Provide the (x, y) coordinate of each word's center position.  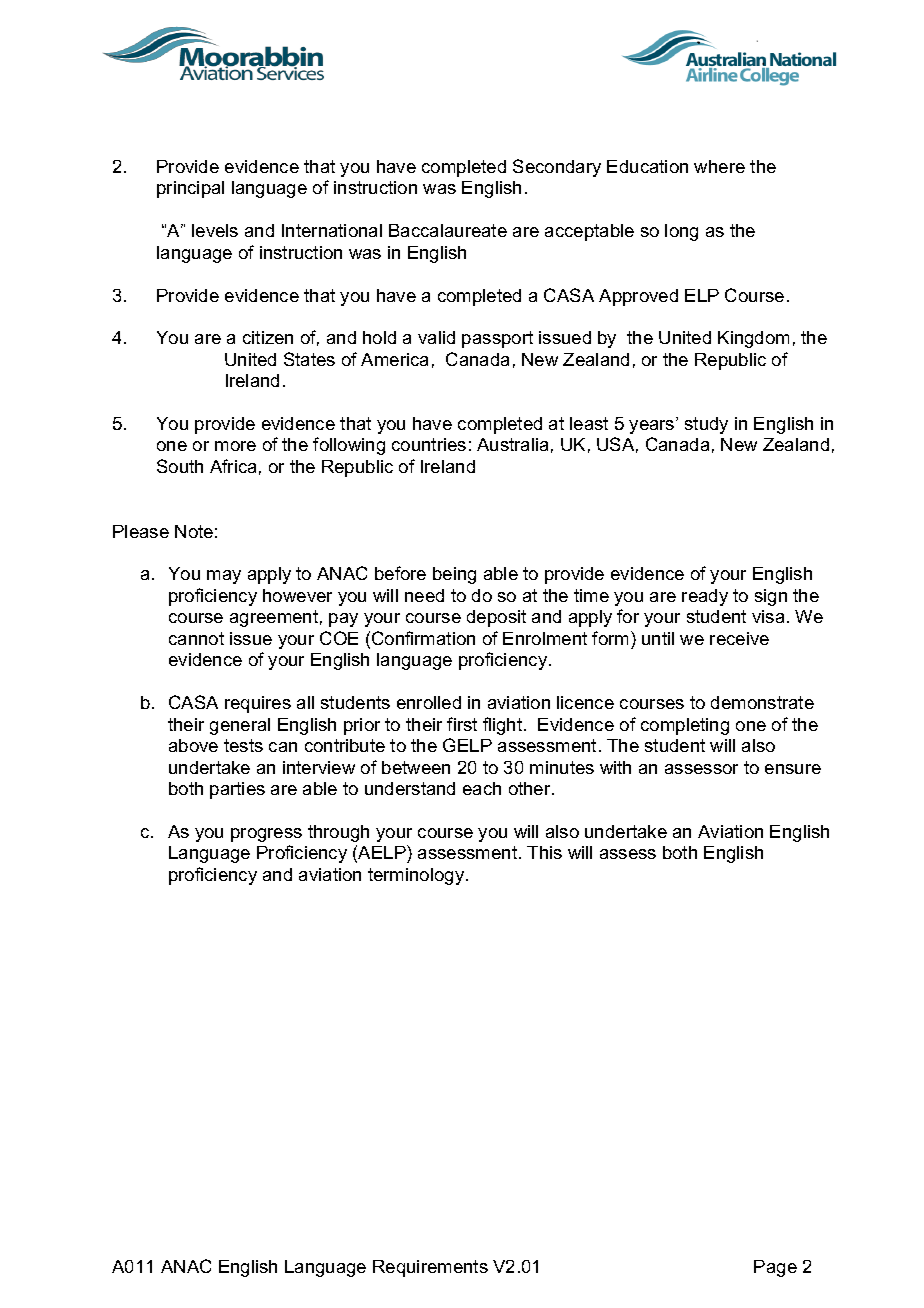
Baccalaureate (448, 230)
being (454, 575)
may (224, 577)
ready (705, 597)
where (719, 166)
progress (266, 835)
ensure (793, 769)
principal (190, 189)
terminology (417, 876)
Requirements (430, 1268)
